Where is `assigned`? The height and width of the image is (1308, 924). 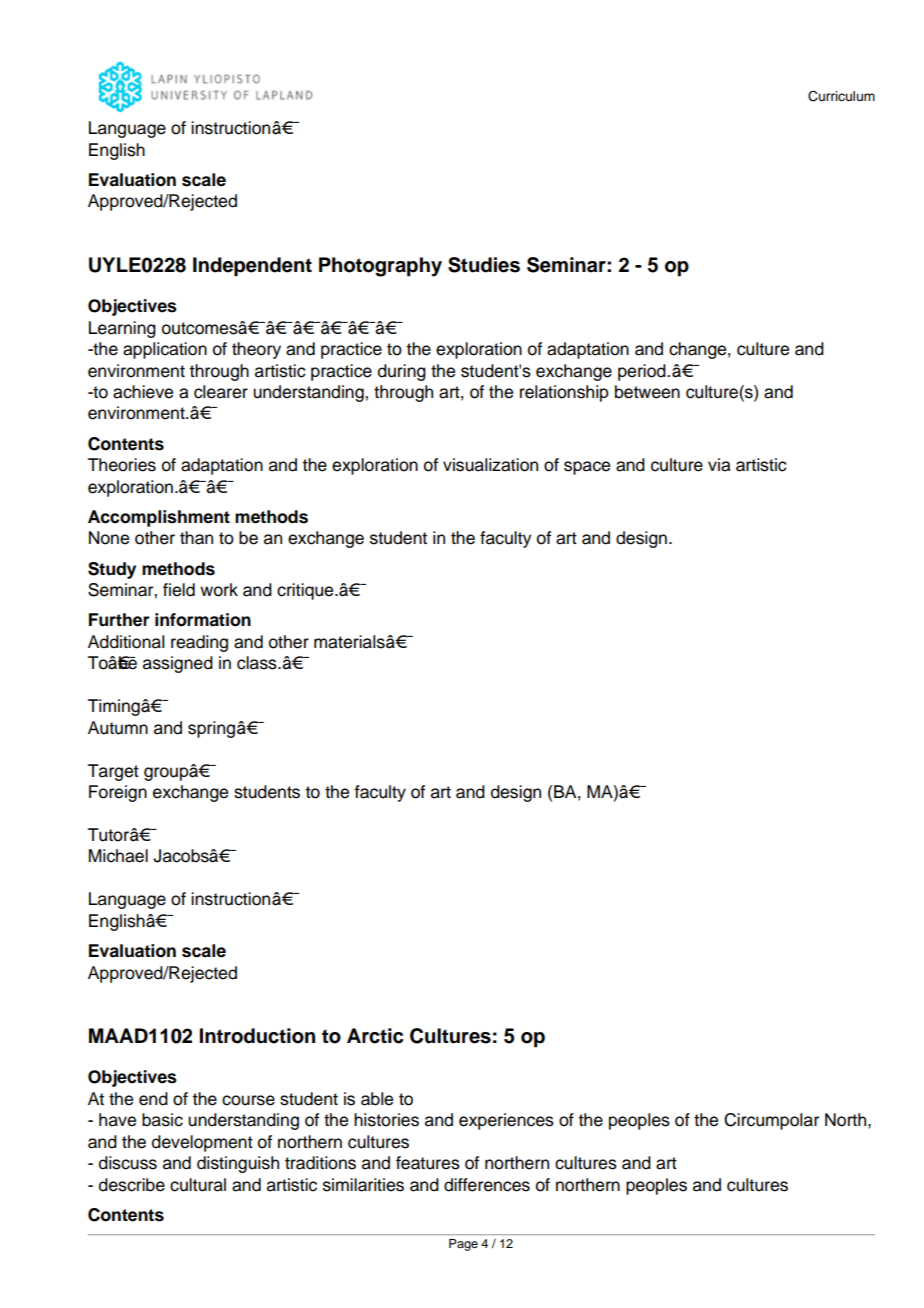 assigned is located at coordinates (178, 664).
